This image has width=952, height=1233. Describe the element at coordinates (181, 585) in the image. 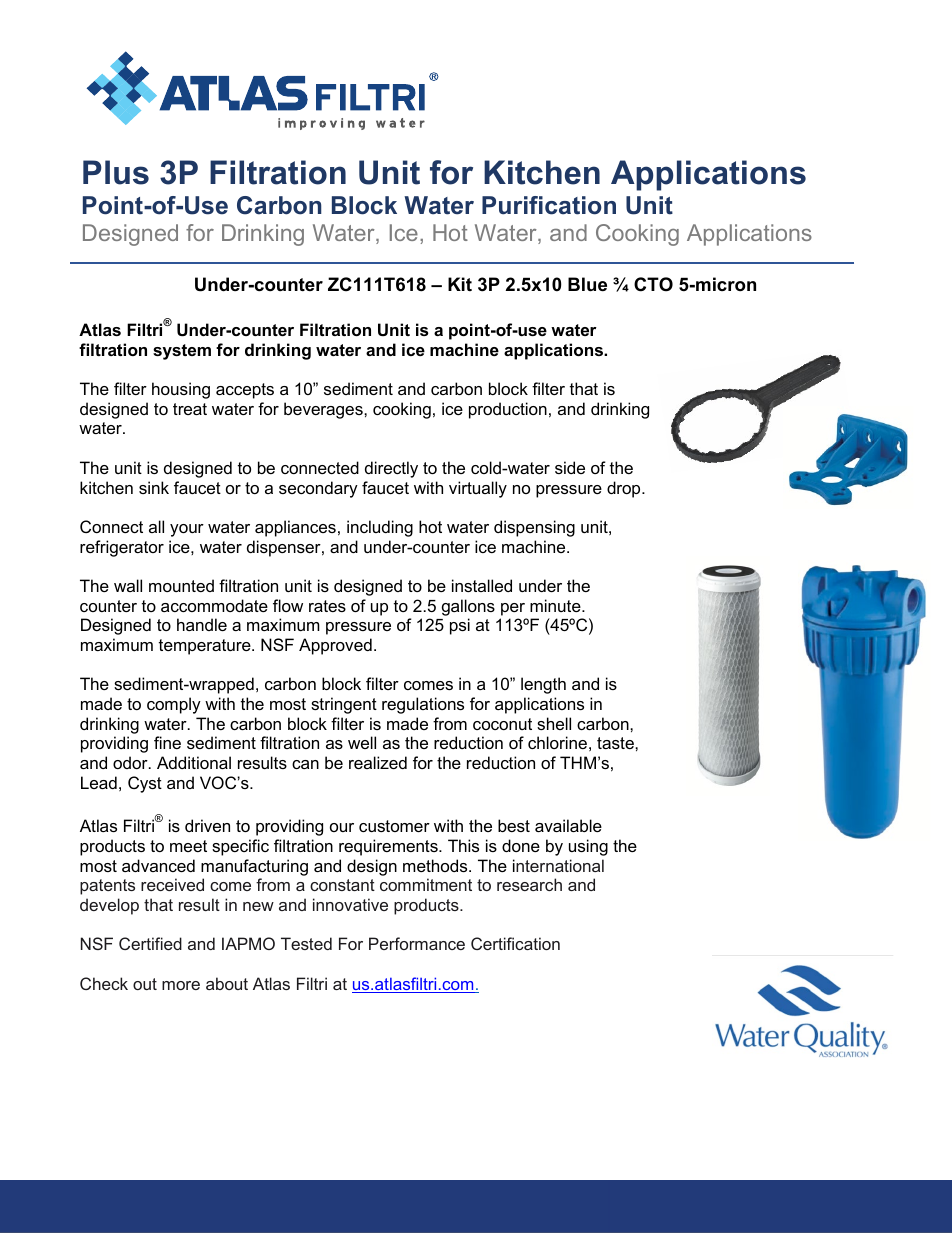

I see `mounted` at that location.
